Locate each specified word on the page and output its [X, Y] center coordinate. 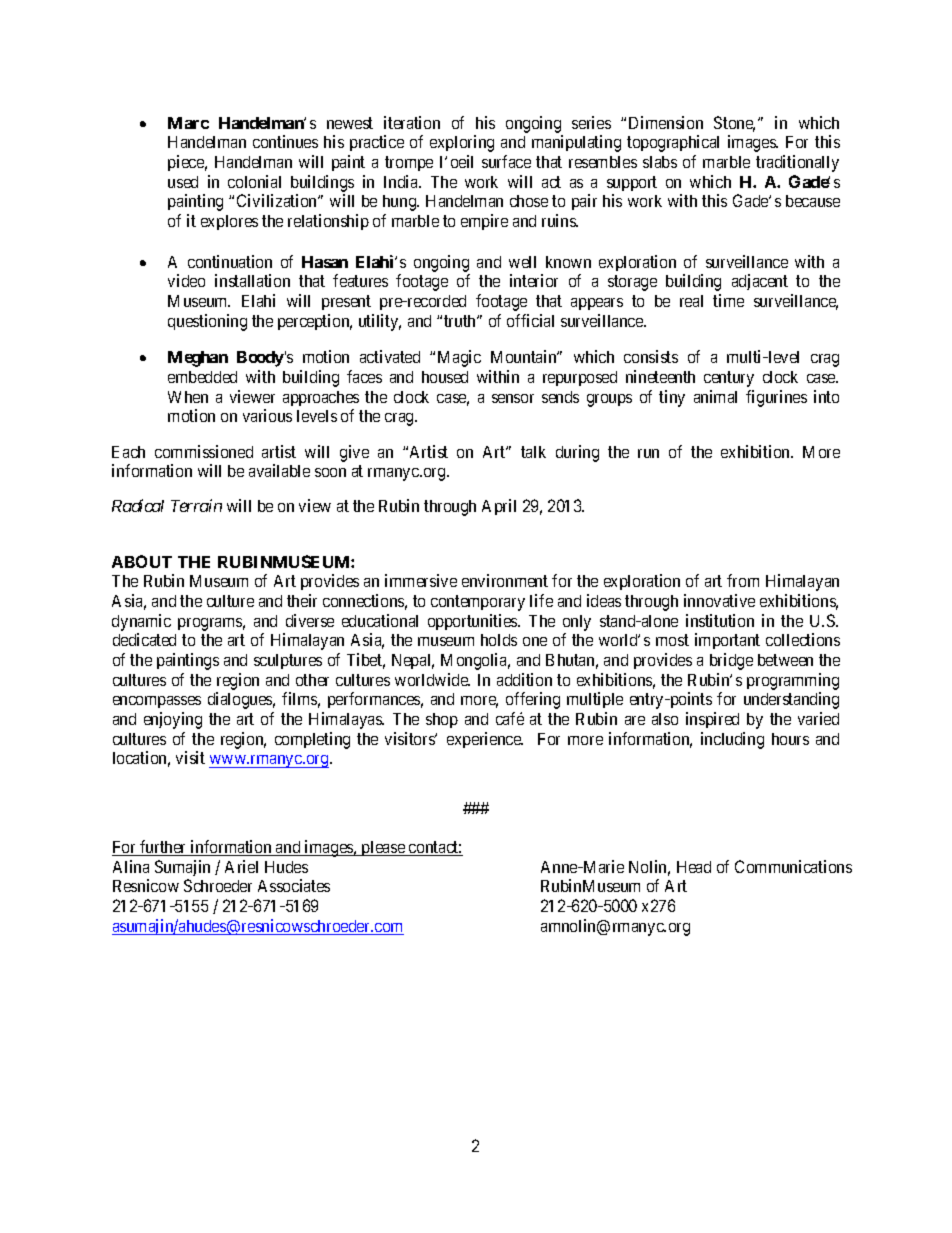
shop [442, 720]
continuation [230, 261]
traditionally [797, 163]
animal [715, 396]
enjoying [173, 720]
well [522, 262]
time [728, 300]
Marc [188, 123]
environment [505, 580]
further [163, 848]
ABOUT [142, 561]
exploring [462, 143]
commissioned [204, 451]
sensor [513, 398]
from [743, 580]
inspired [712, 720]
